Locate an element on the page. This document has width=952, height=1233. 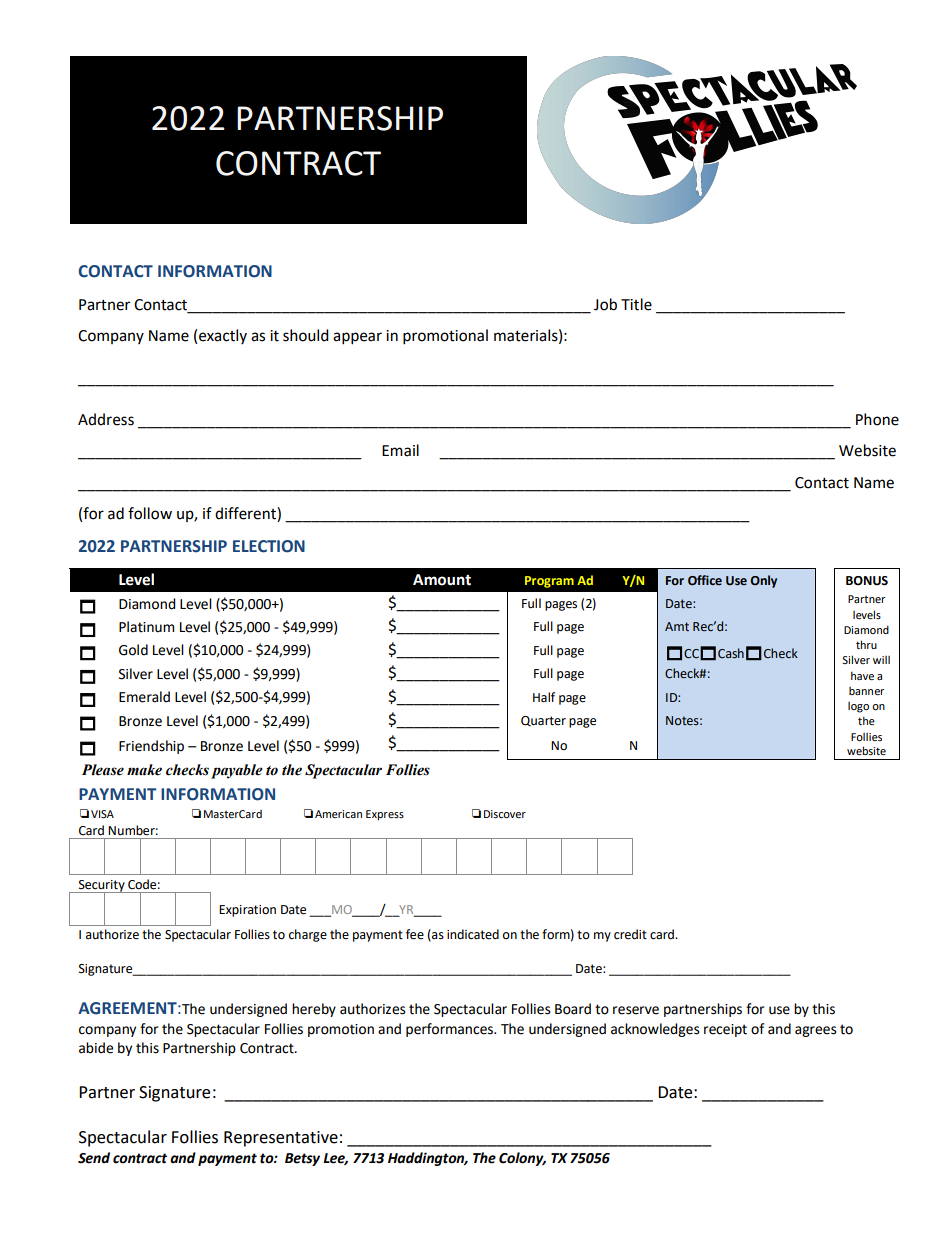
Only is located at coordinates (763, 581).
